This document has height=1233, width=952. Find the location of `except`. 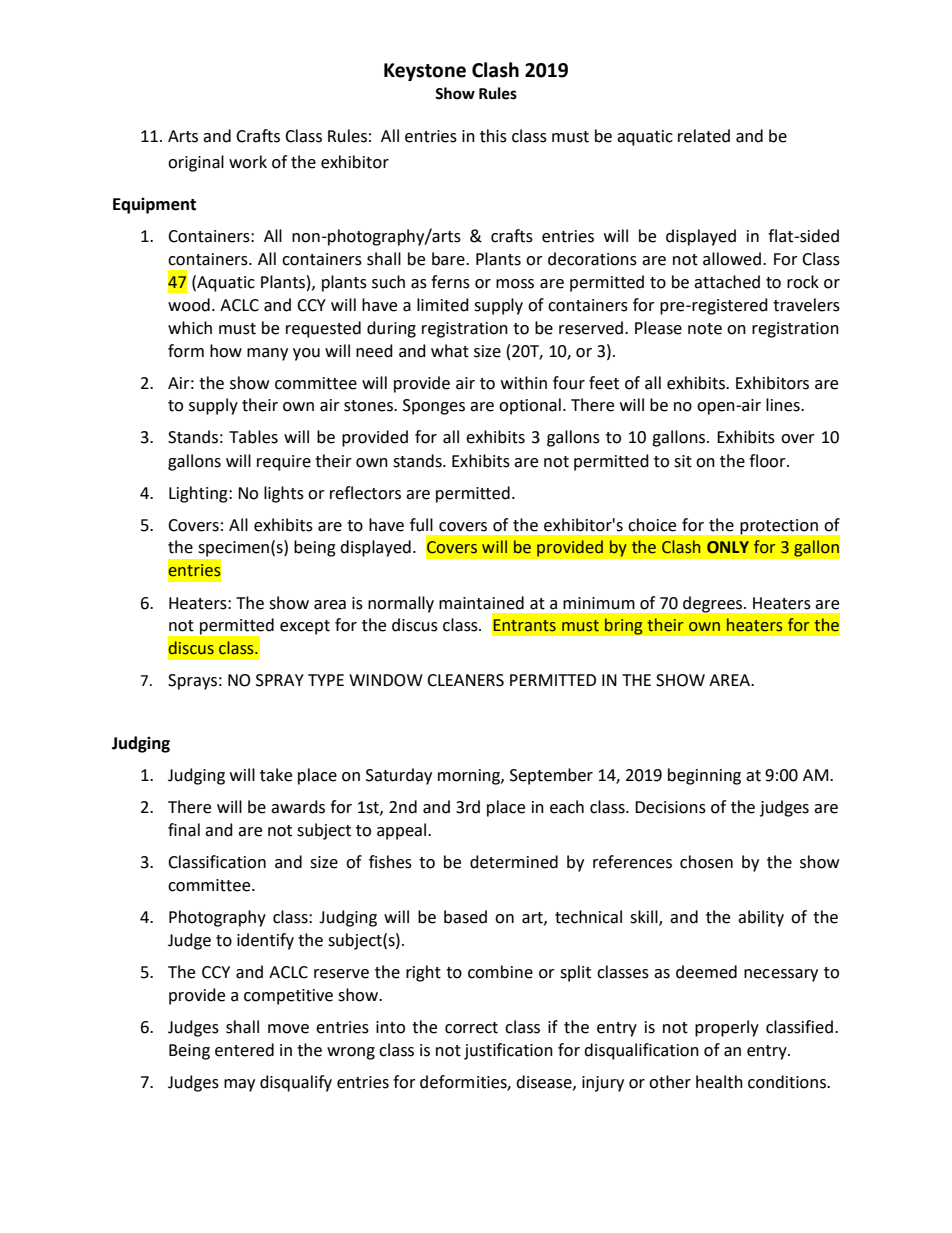

except is located at coordinates (305, 627).
